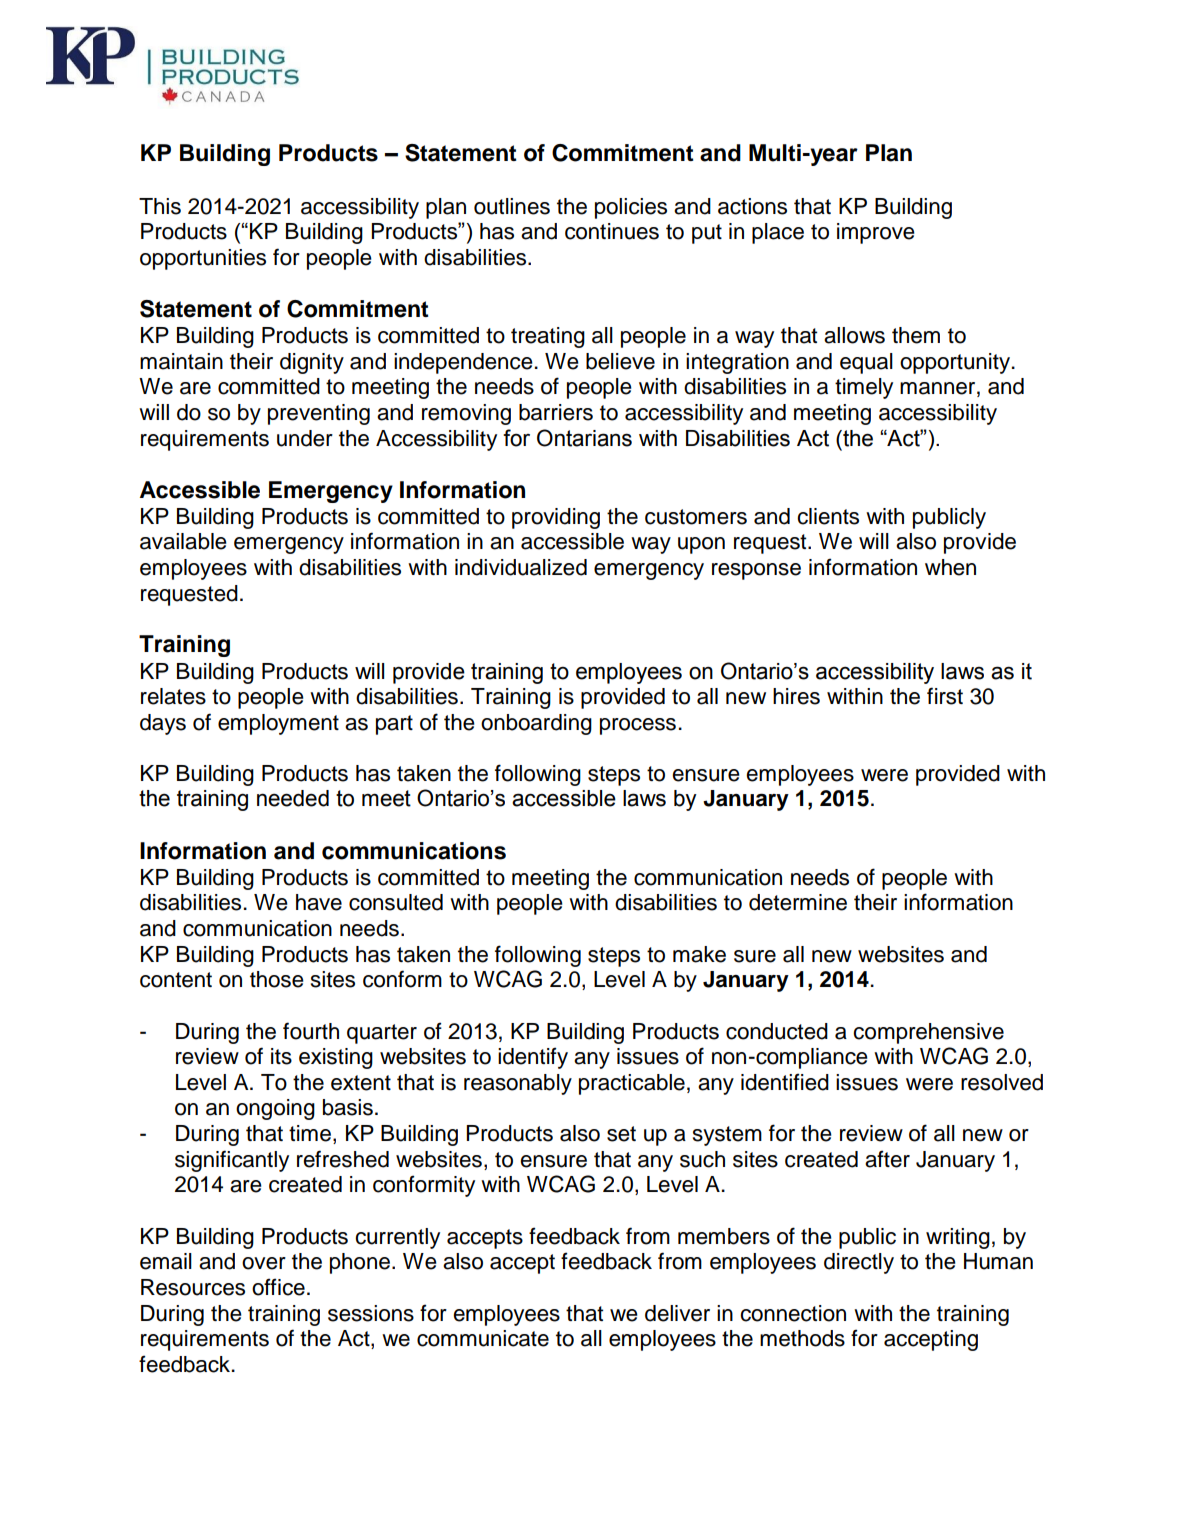 The image size is (1186, 1535). What do you see at coordinates (950, 567) in the page?
I see `when` at bounding box center [950, 567].
